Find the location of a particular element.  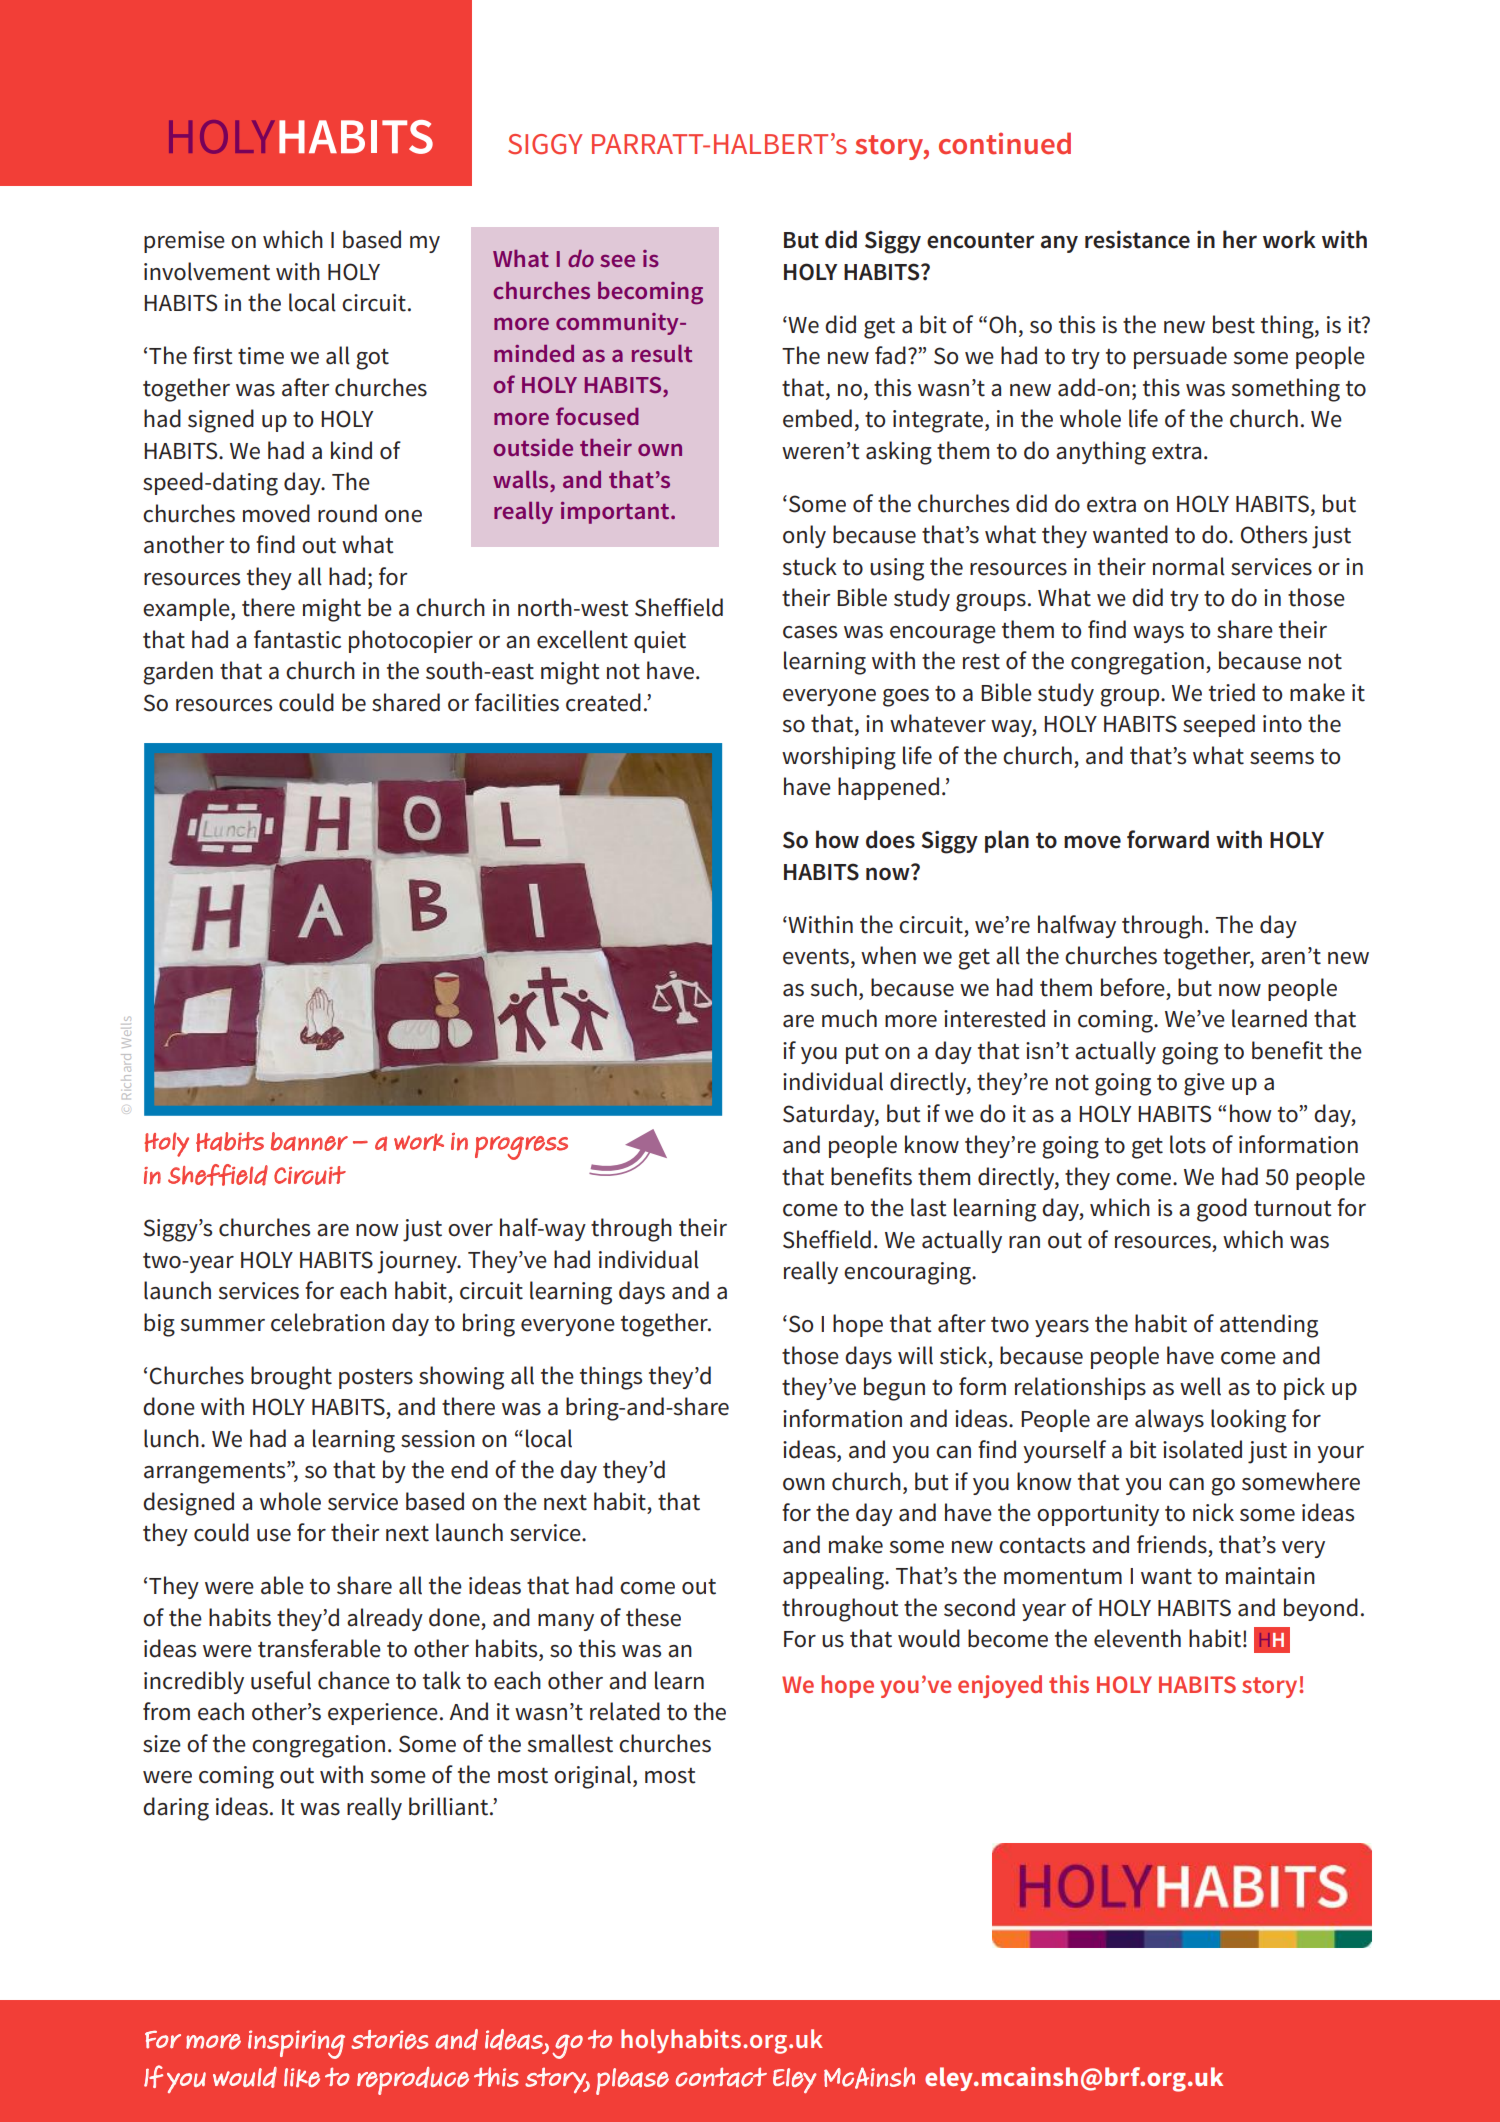

journey is located at coordinates (418, 1262).
